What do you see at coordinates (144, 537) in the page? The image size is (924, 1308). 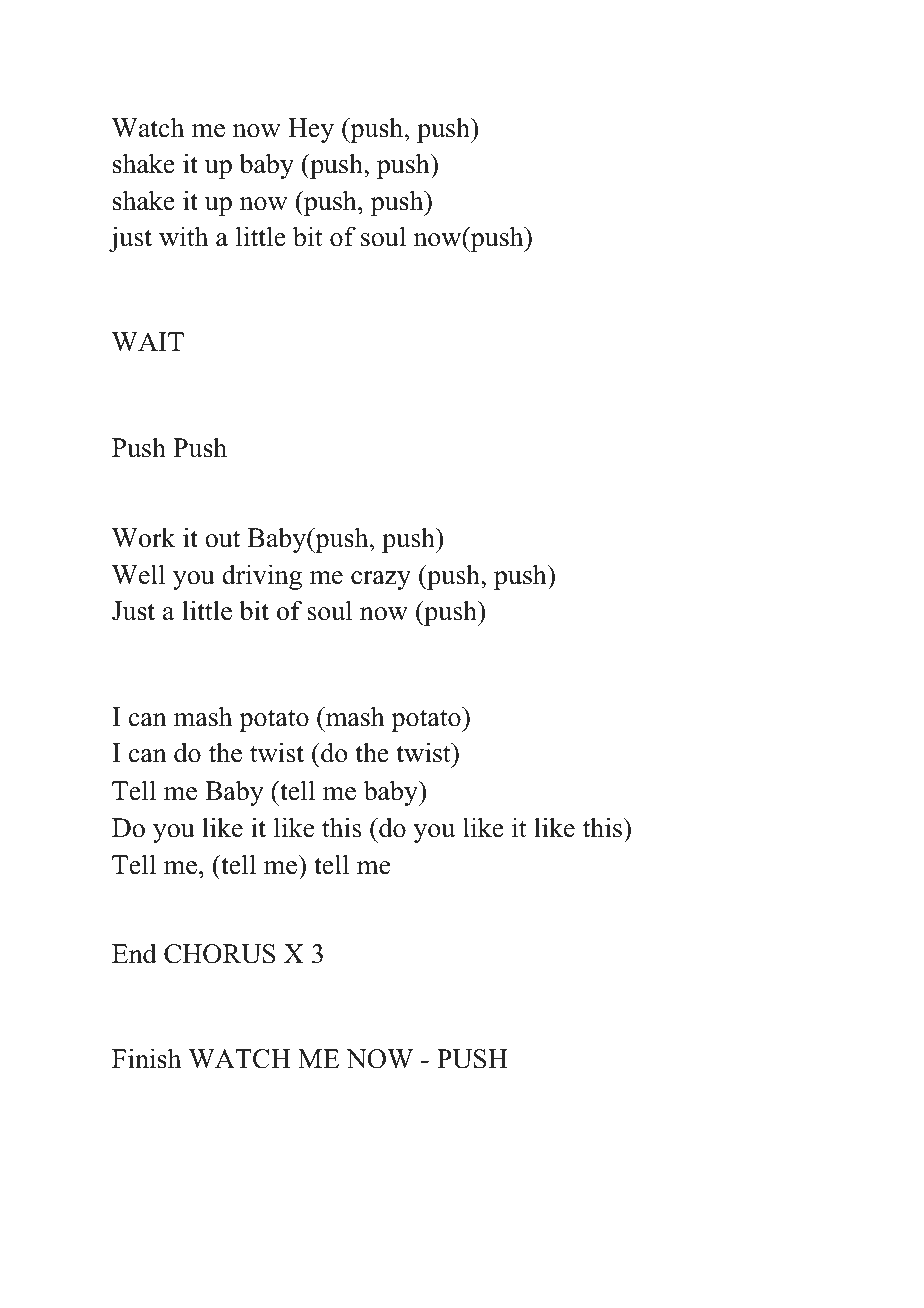 I see `Work` at bounding box center [144, 537].
